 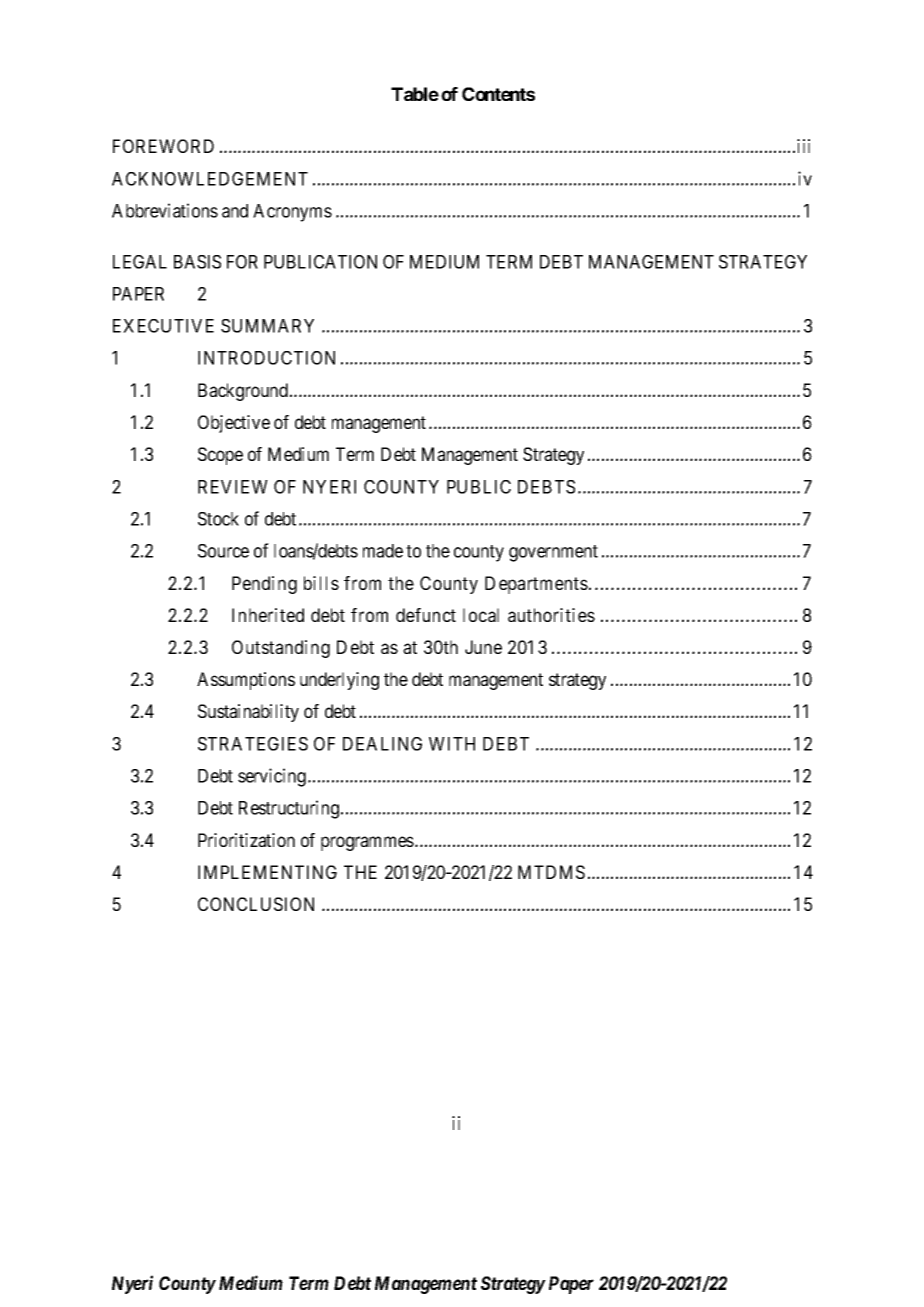 I want to click on Sustainability, so click(x=248, y=713).
